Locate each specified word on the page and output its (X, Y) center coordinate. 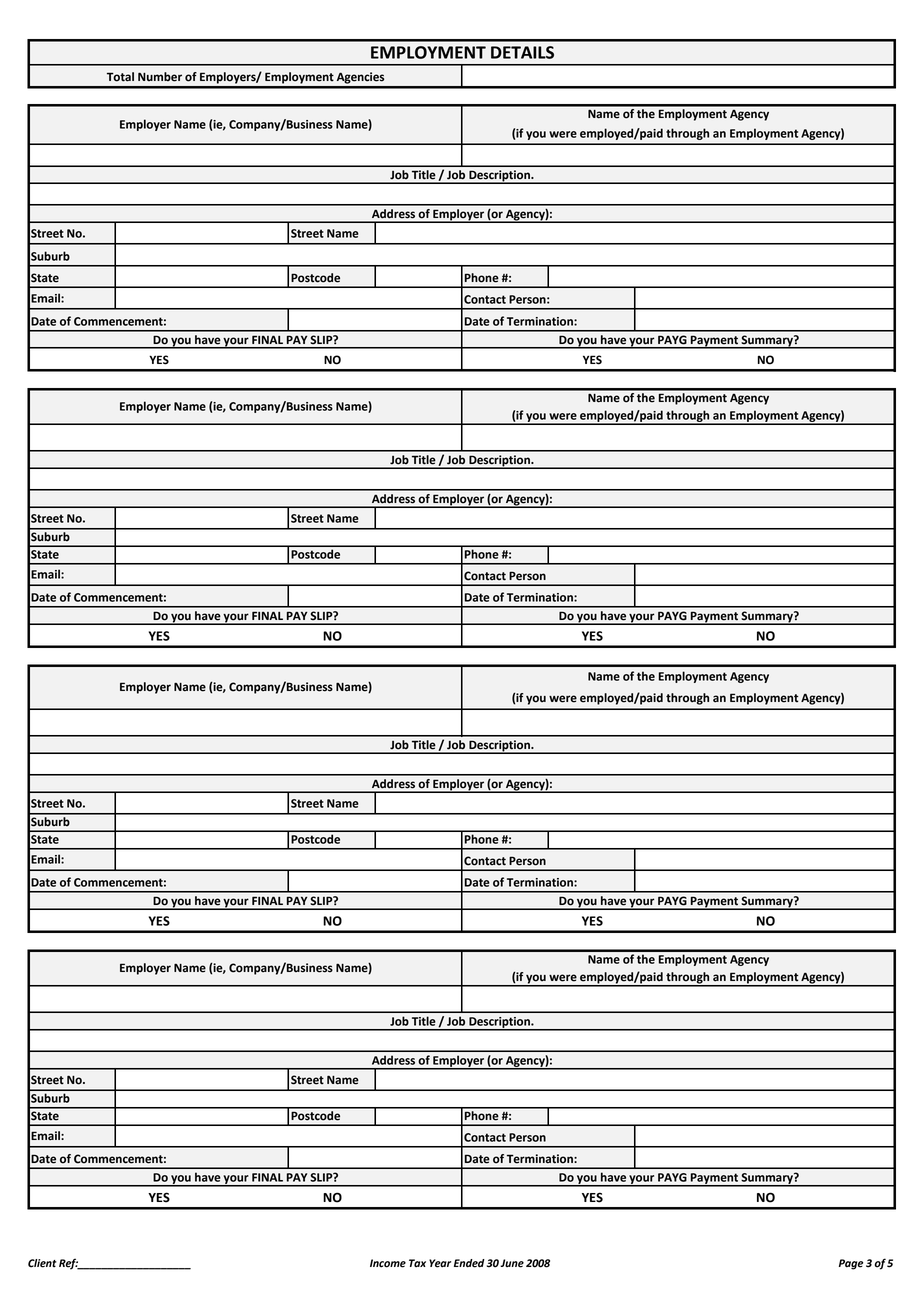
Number (160, 77)
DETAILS (522, 52)
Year (440, 1263)
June (512, 1263)
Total (120, 77)
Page (851, 1264)
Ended (469, 1263)
